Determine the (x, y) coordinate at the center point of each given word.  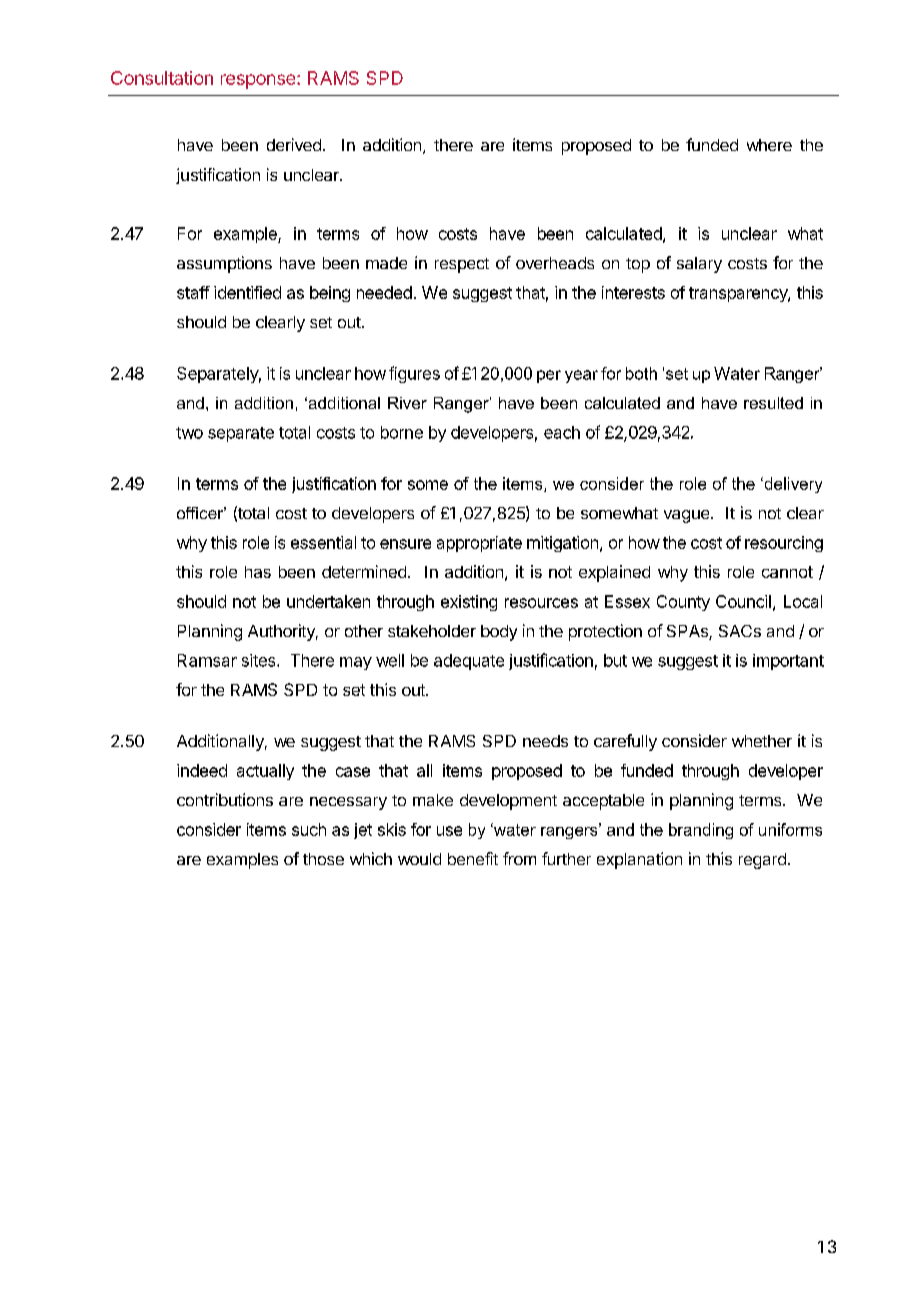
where (769, 145)
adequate (469, 662)
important (788, 662)
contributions (225, 799)
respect (462, 265)
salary (699, 265)
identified (247, 292)
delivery (792, 485)
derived (294, 144)
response (259, 81)
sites (260, 660)
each (562, 432)
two (189, 433)
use (449, 831)
